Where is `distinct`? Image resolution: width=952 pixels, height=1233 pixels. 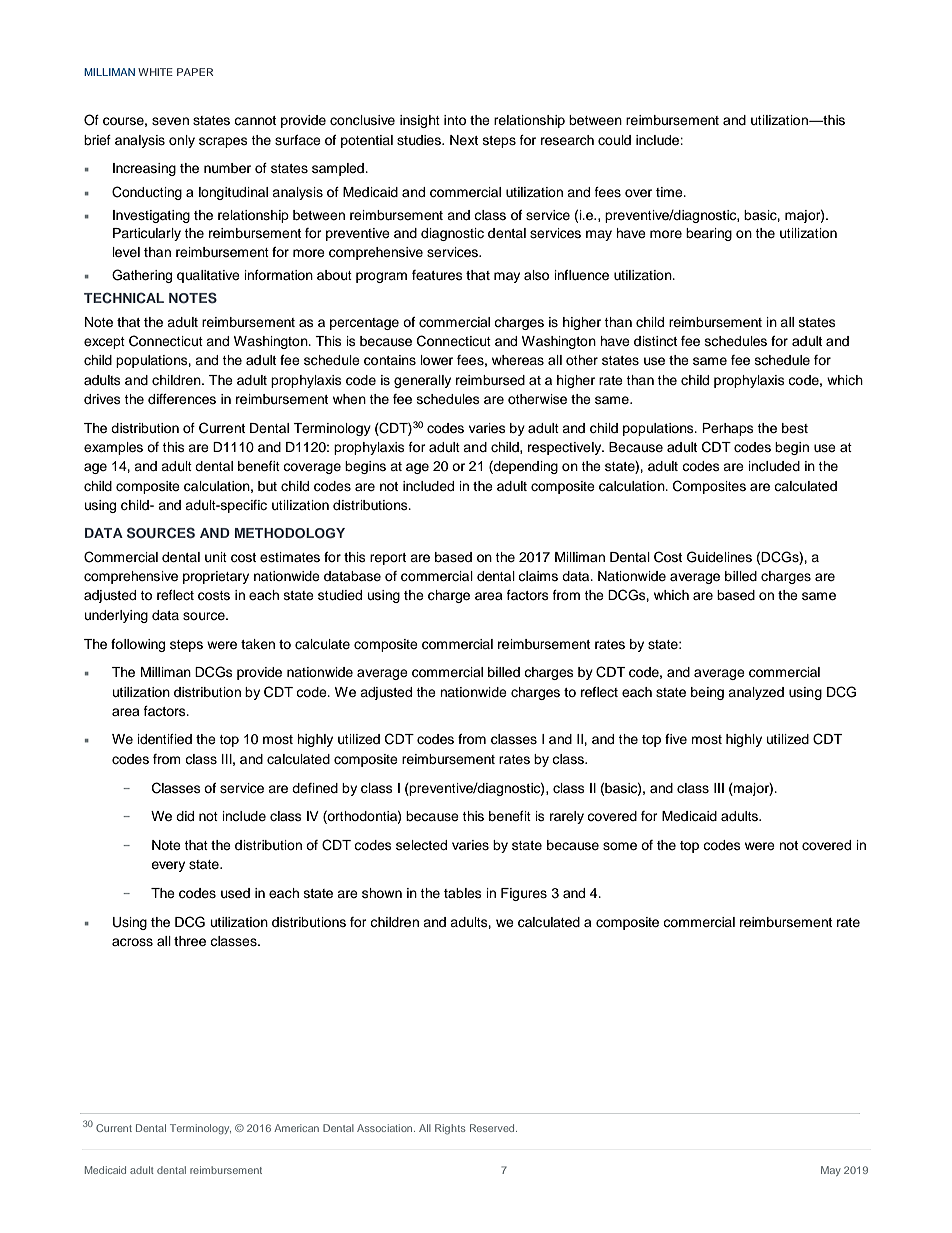 distinct is located at coordinates (655, 341).
